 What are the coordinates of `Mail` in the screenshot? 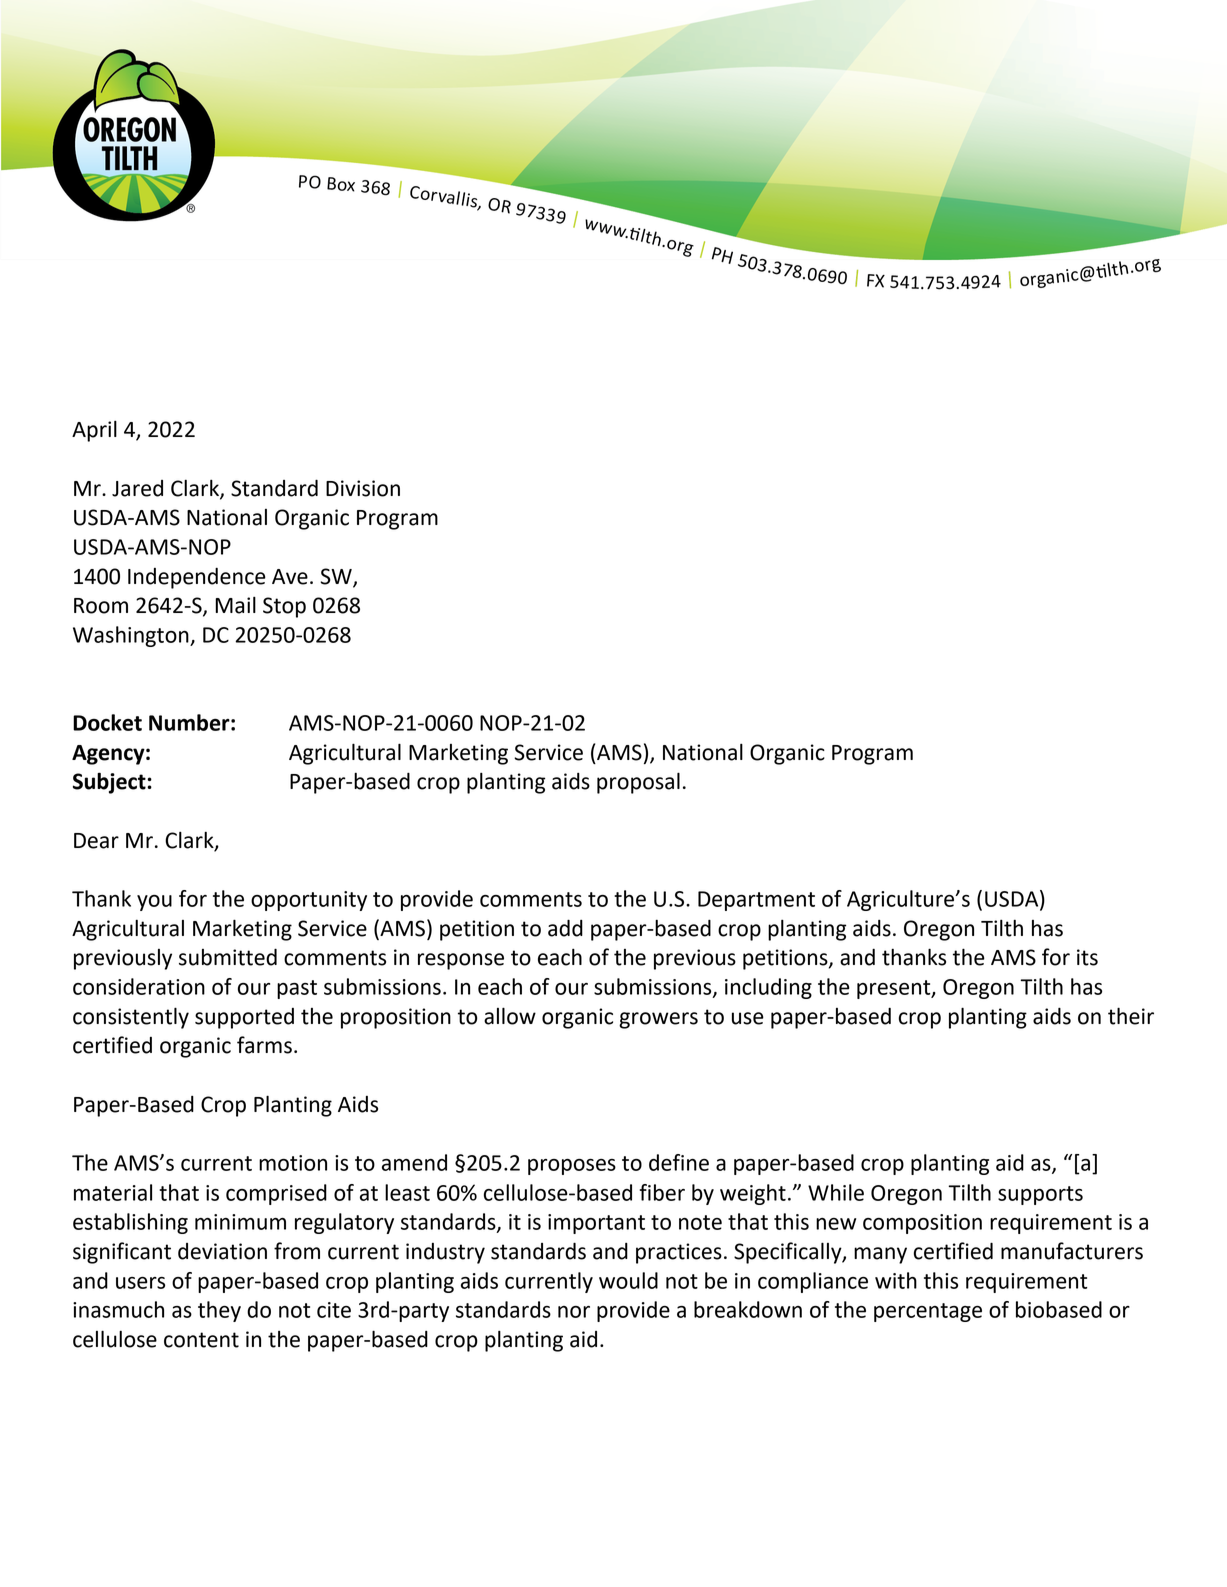 It's located at (235, 605).
